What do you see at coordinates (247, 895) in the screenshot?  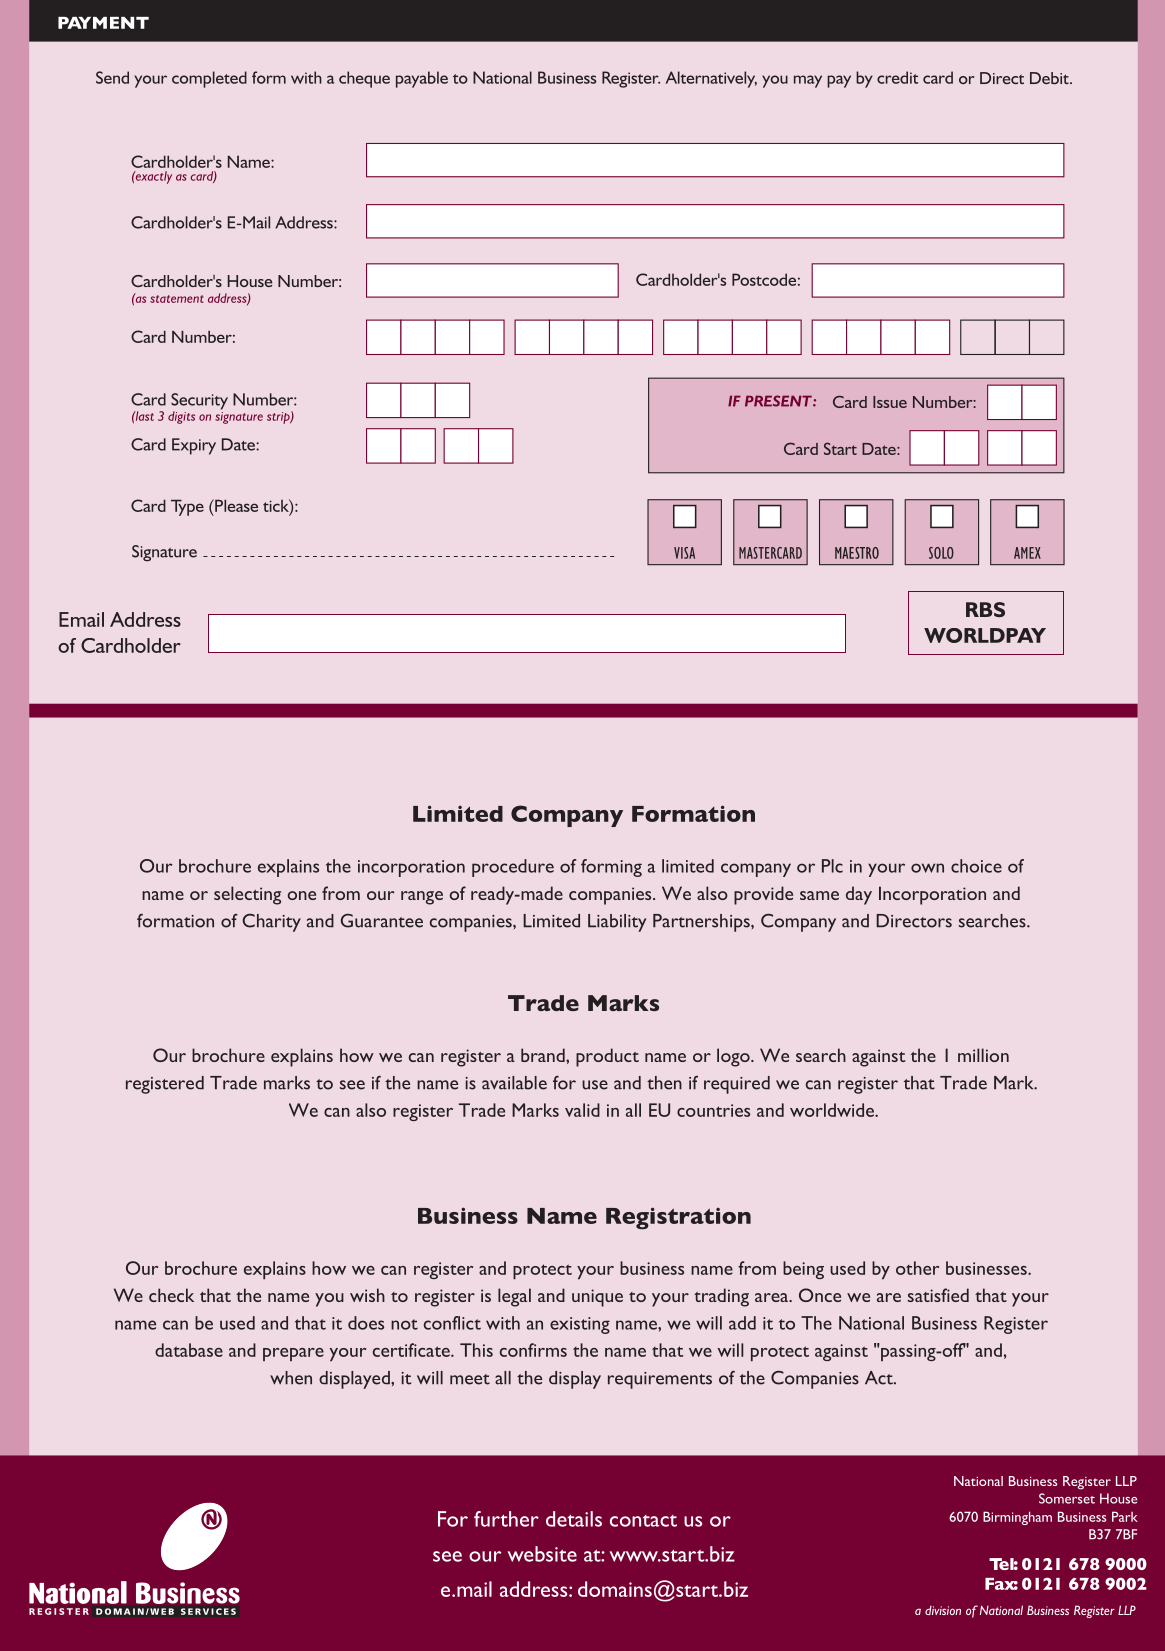 I see `selecting` at bounding box center [247, 895].
